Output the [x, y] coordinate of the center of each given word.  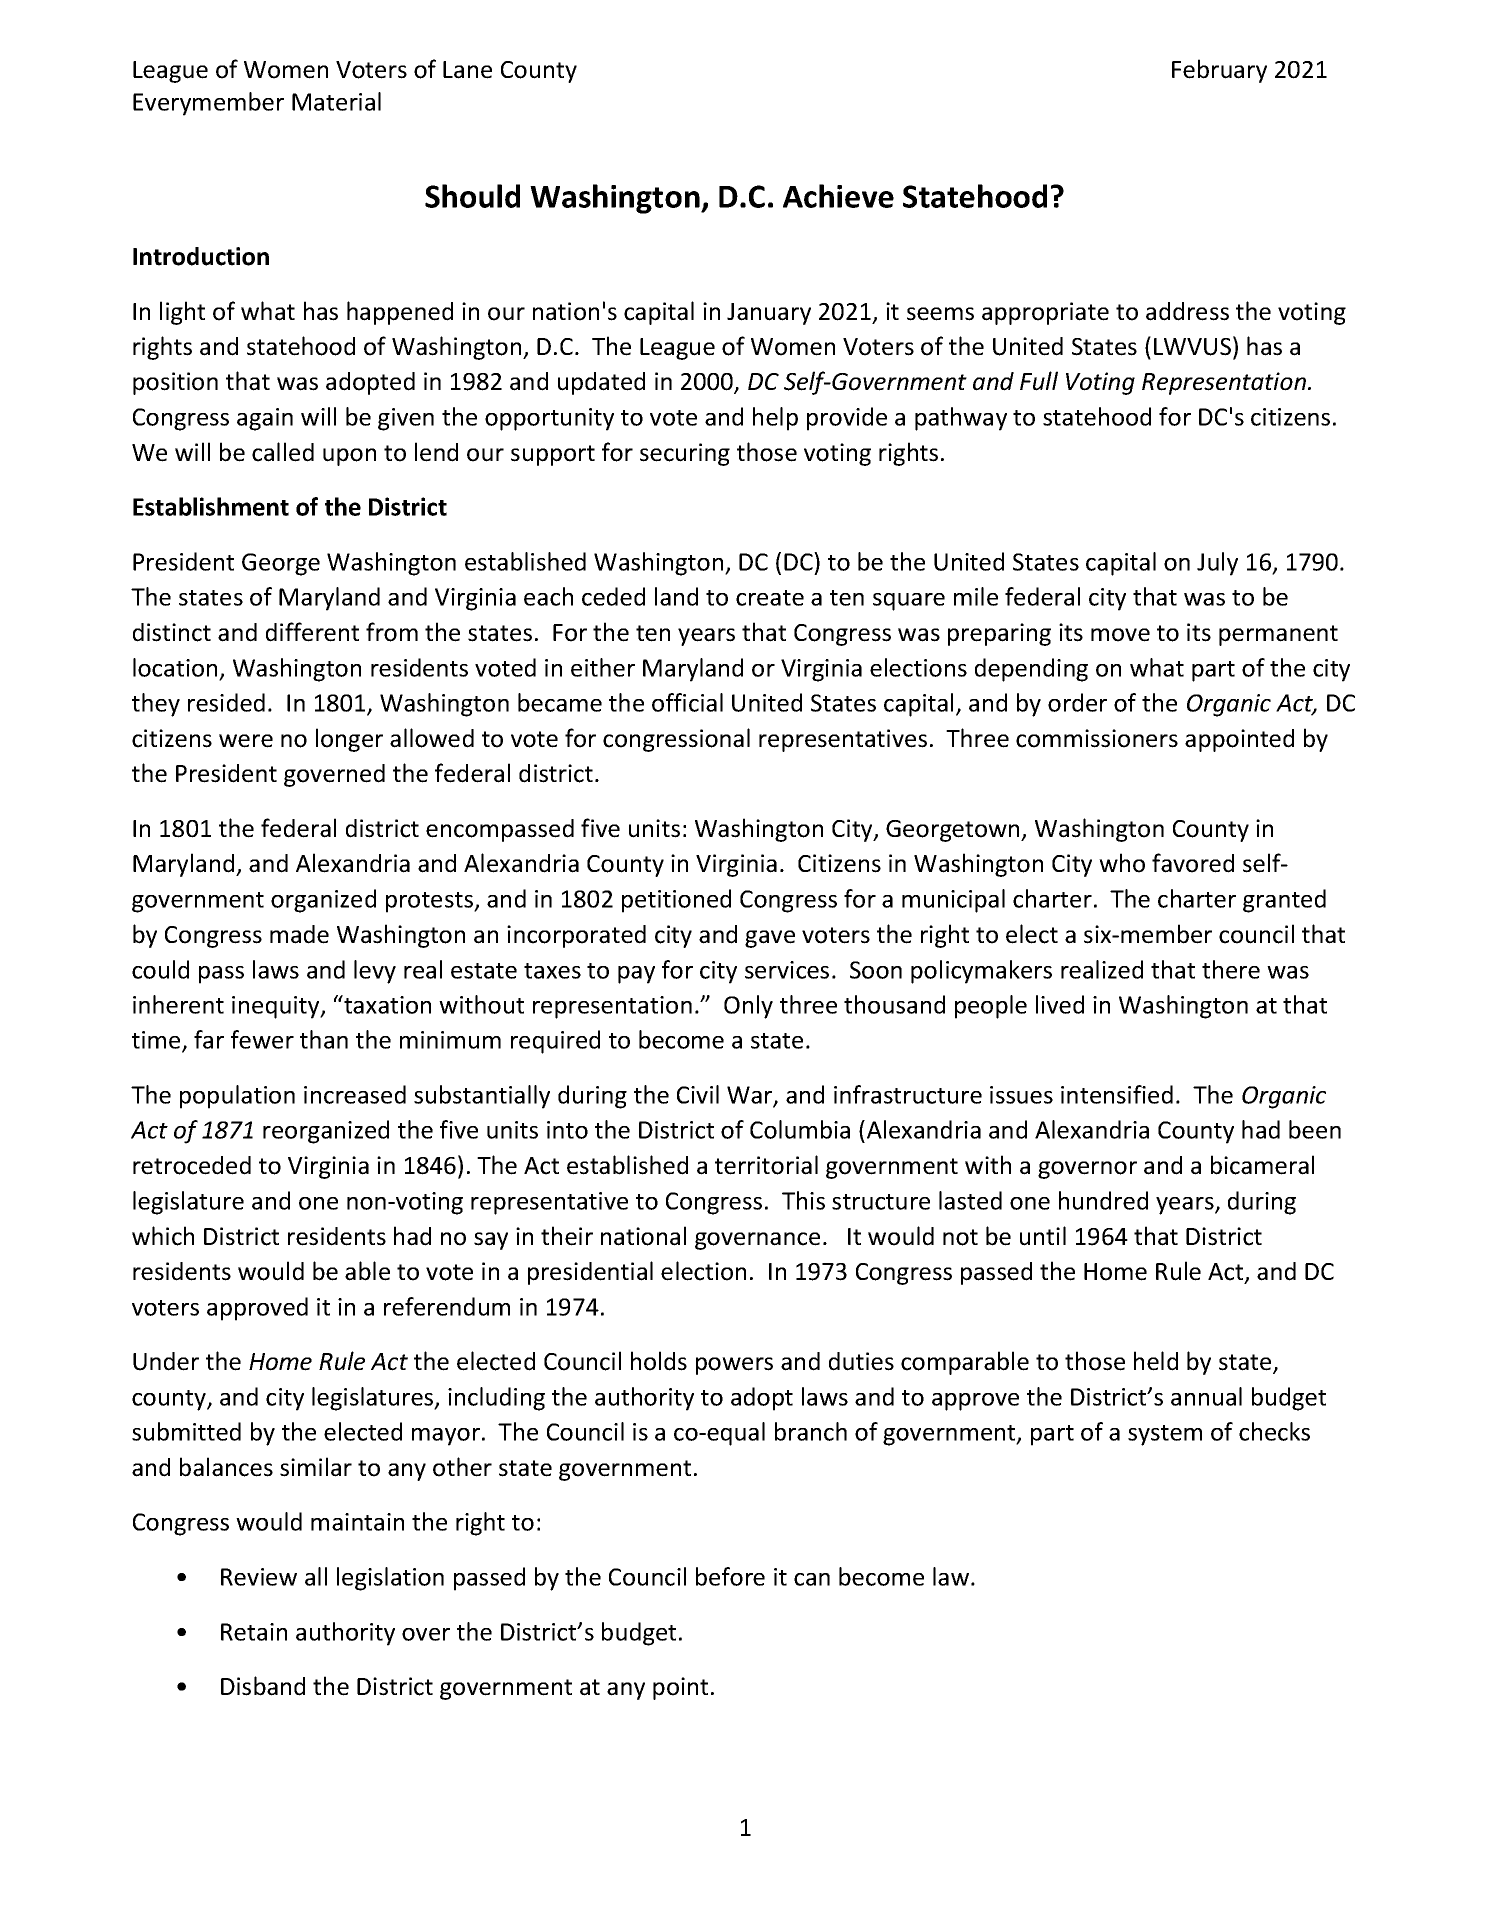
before [730, 1576]
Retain [254, 1632]
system [1165, 1435]
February [1219, 71]
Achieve [838, 196]
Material [336, 101]
